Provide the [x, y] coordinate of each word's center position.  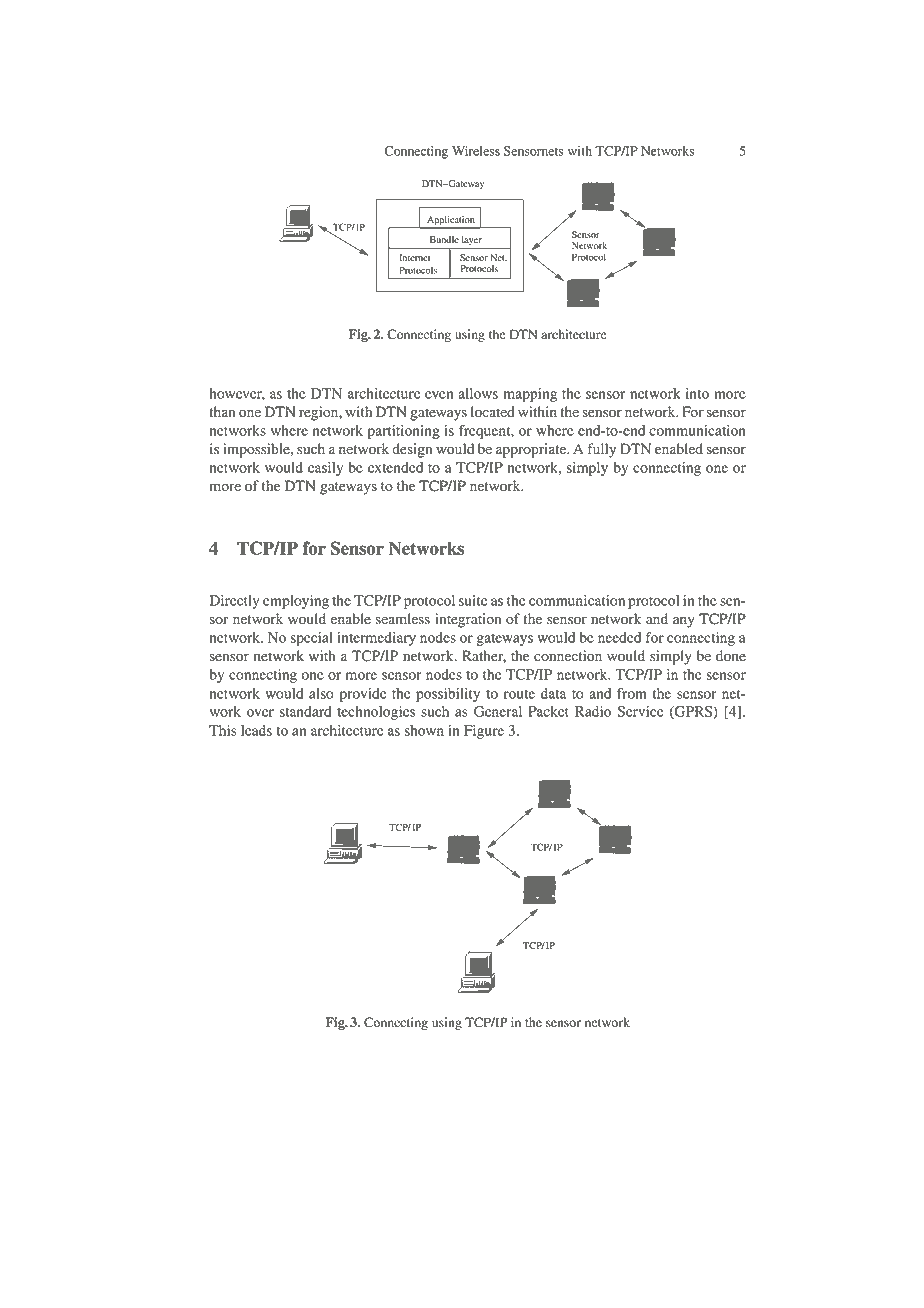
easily [325, 469]
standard [305, 711]
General [498, 711]
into [697, 393]
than [222, 411]
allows [478, 393]
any [684, 622]
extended [395, 467]
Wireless [476, 151]
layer [472, 242]
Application [451, 220]
